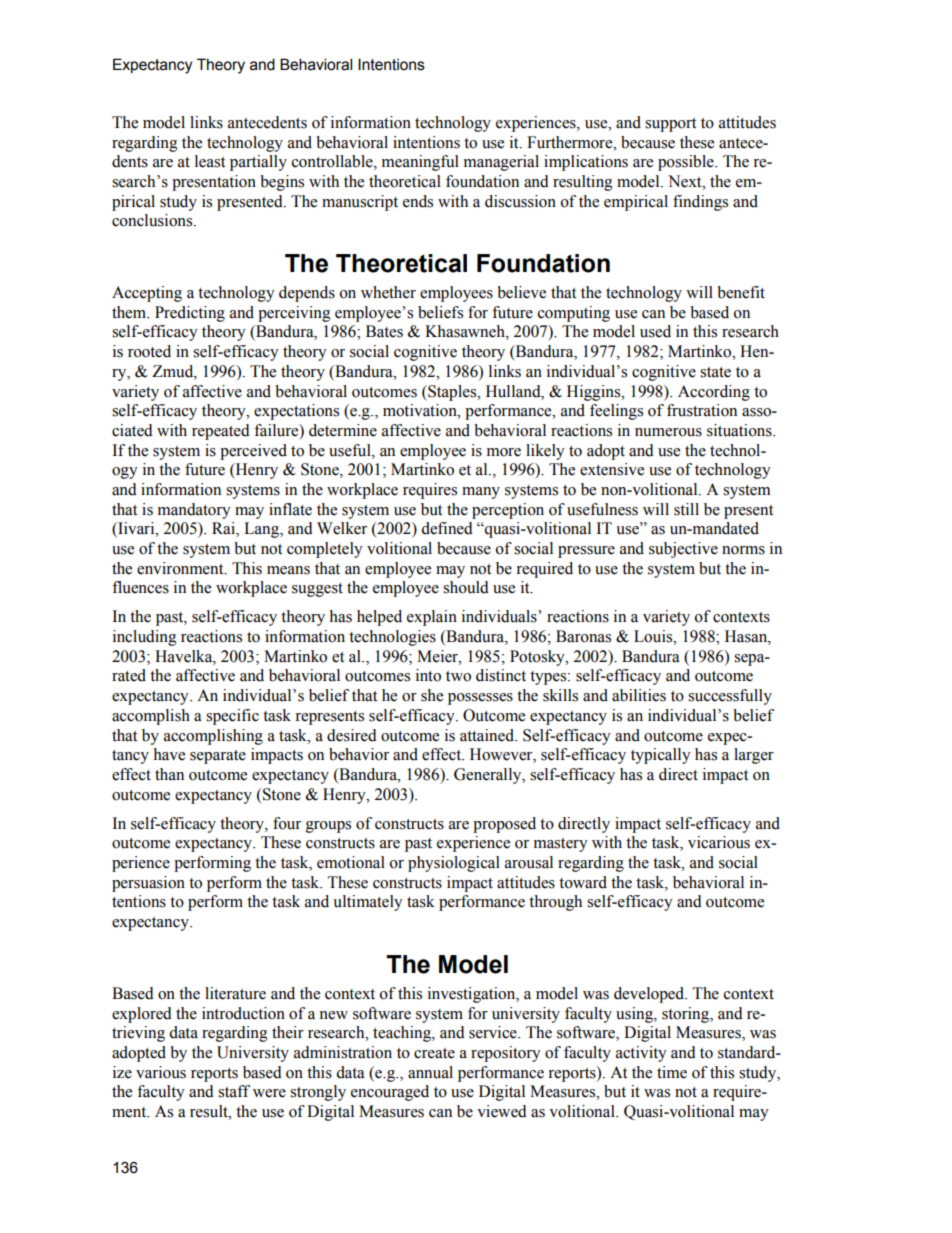 The image size is (952, 1233). What do you see at coordinates (661, 756) in the document?
I see `typically` at bounding box center [661, 756].
